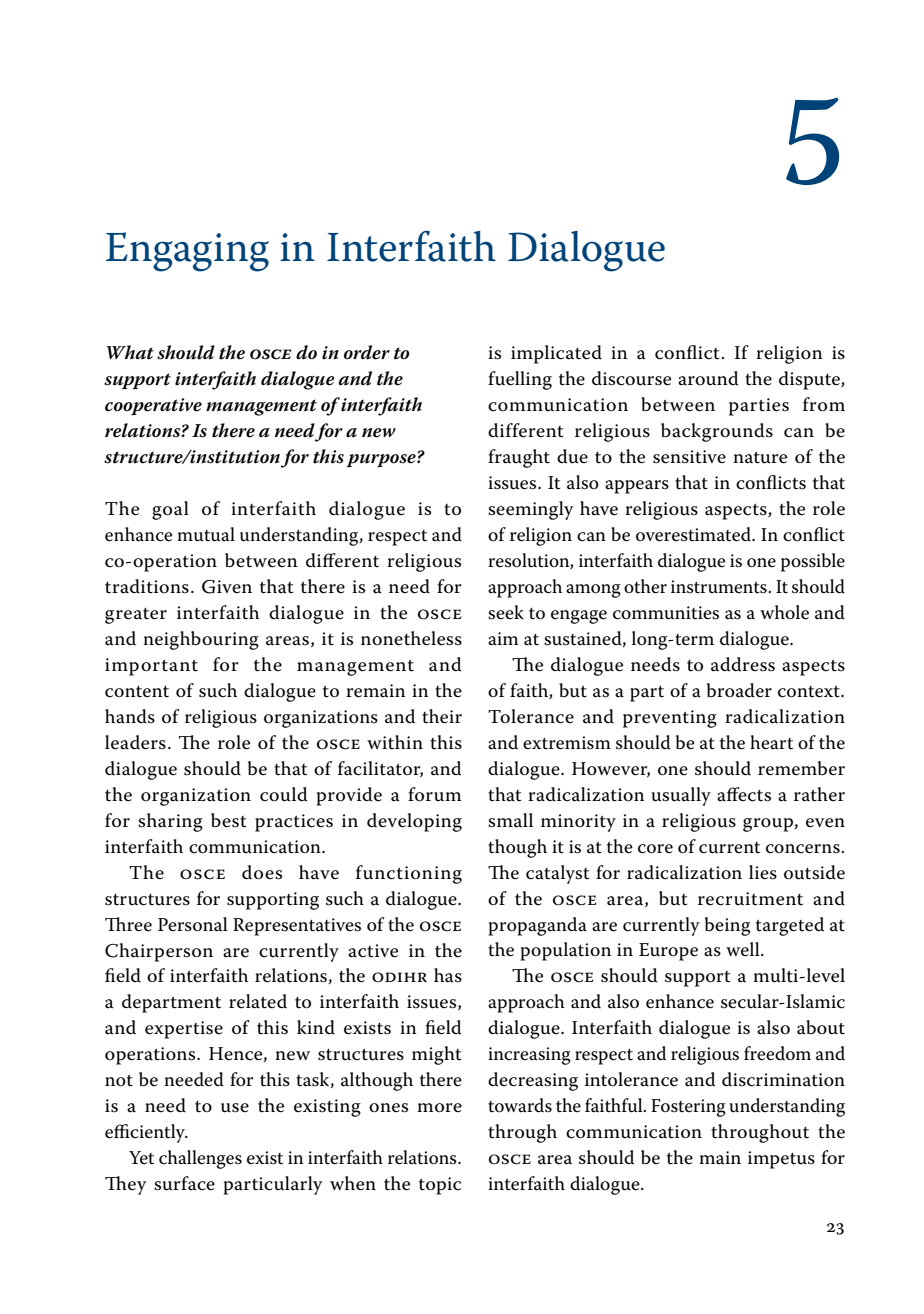 The image size is (924, 1314). What do you see at coordinates (739, 690) in the page?
I see `broader` at bounding box center [739, 690].
